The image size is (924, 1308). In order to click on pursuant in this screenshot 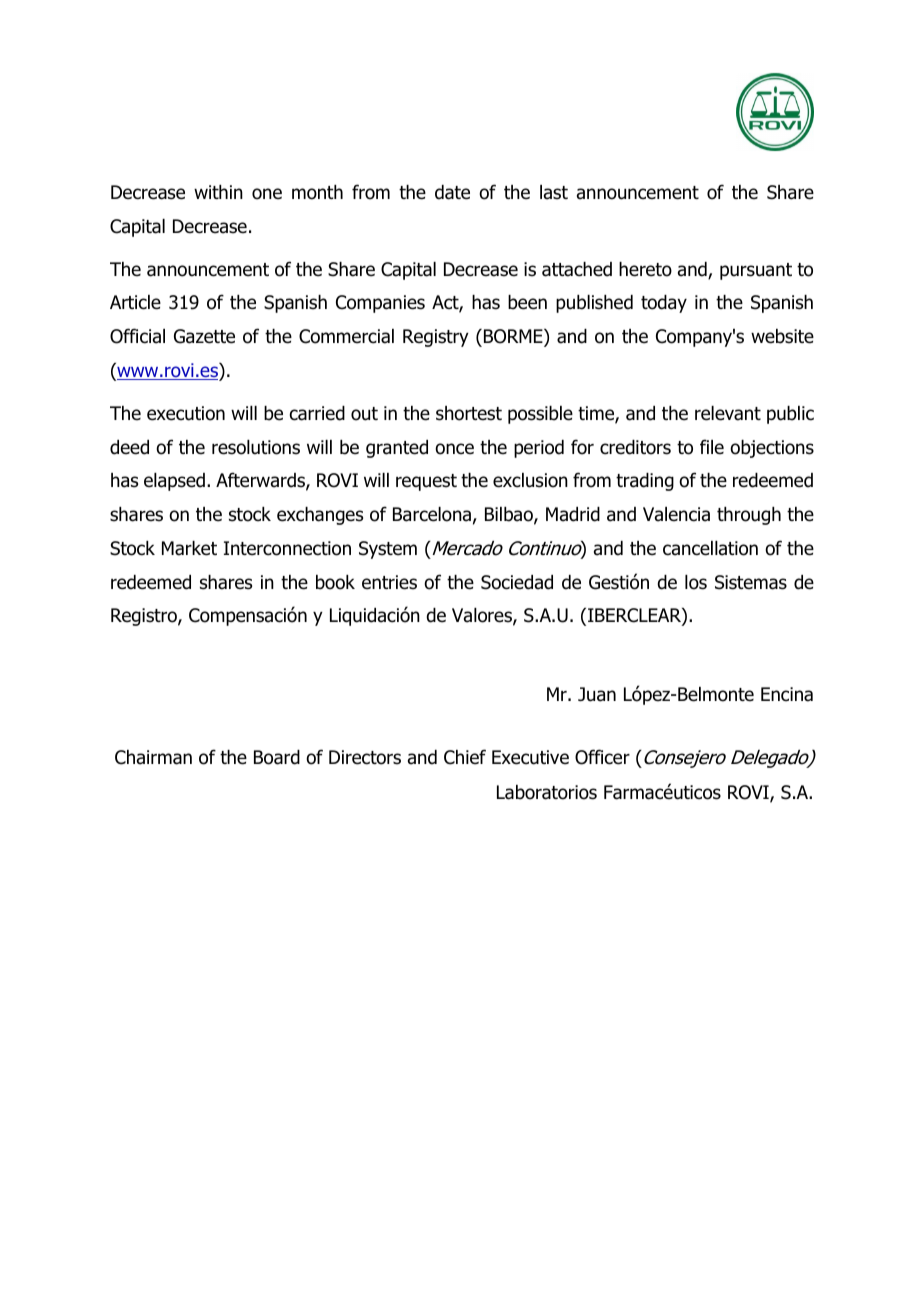, I will do `click(756, 271)`.
